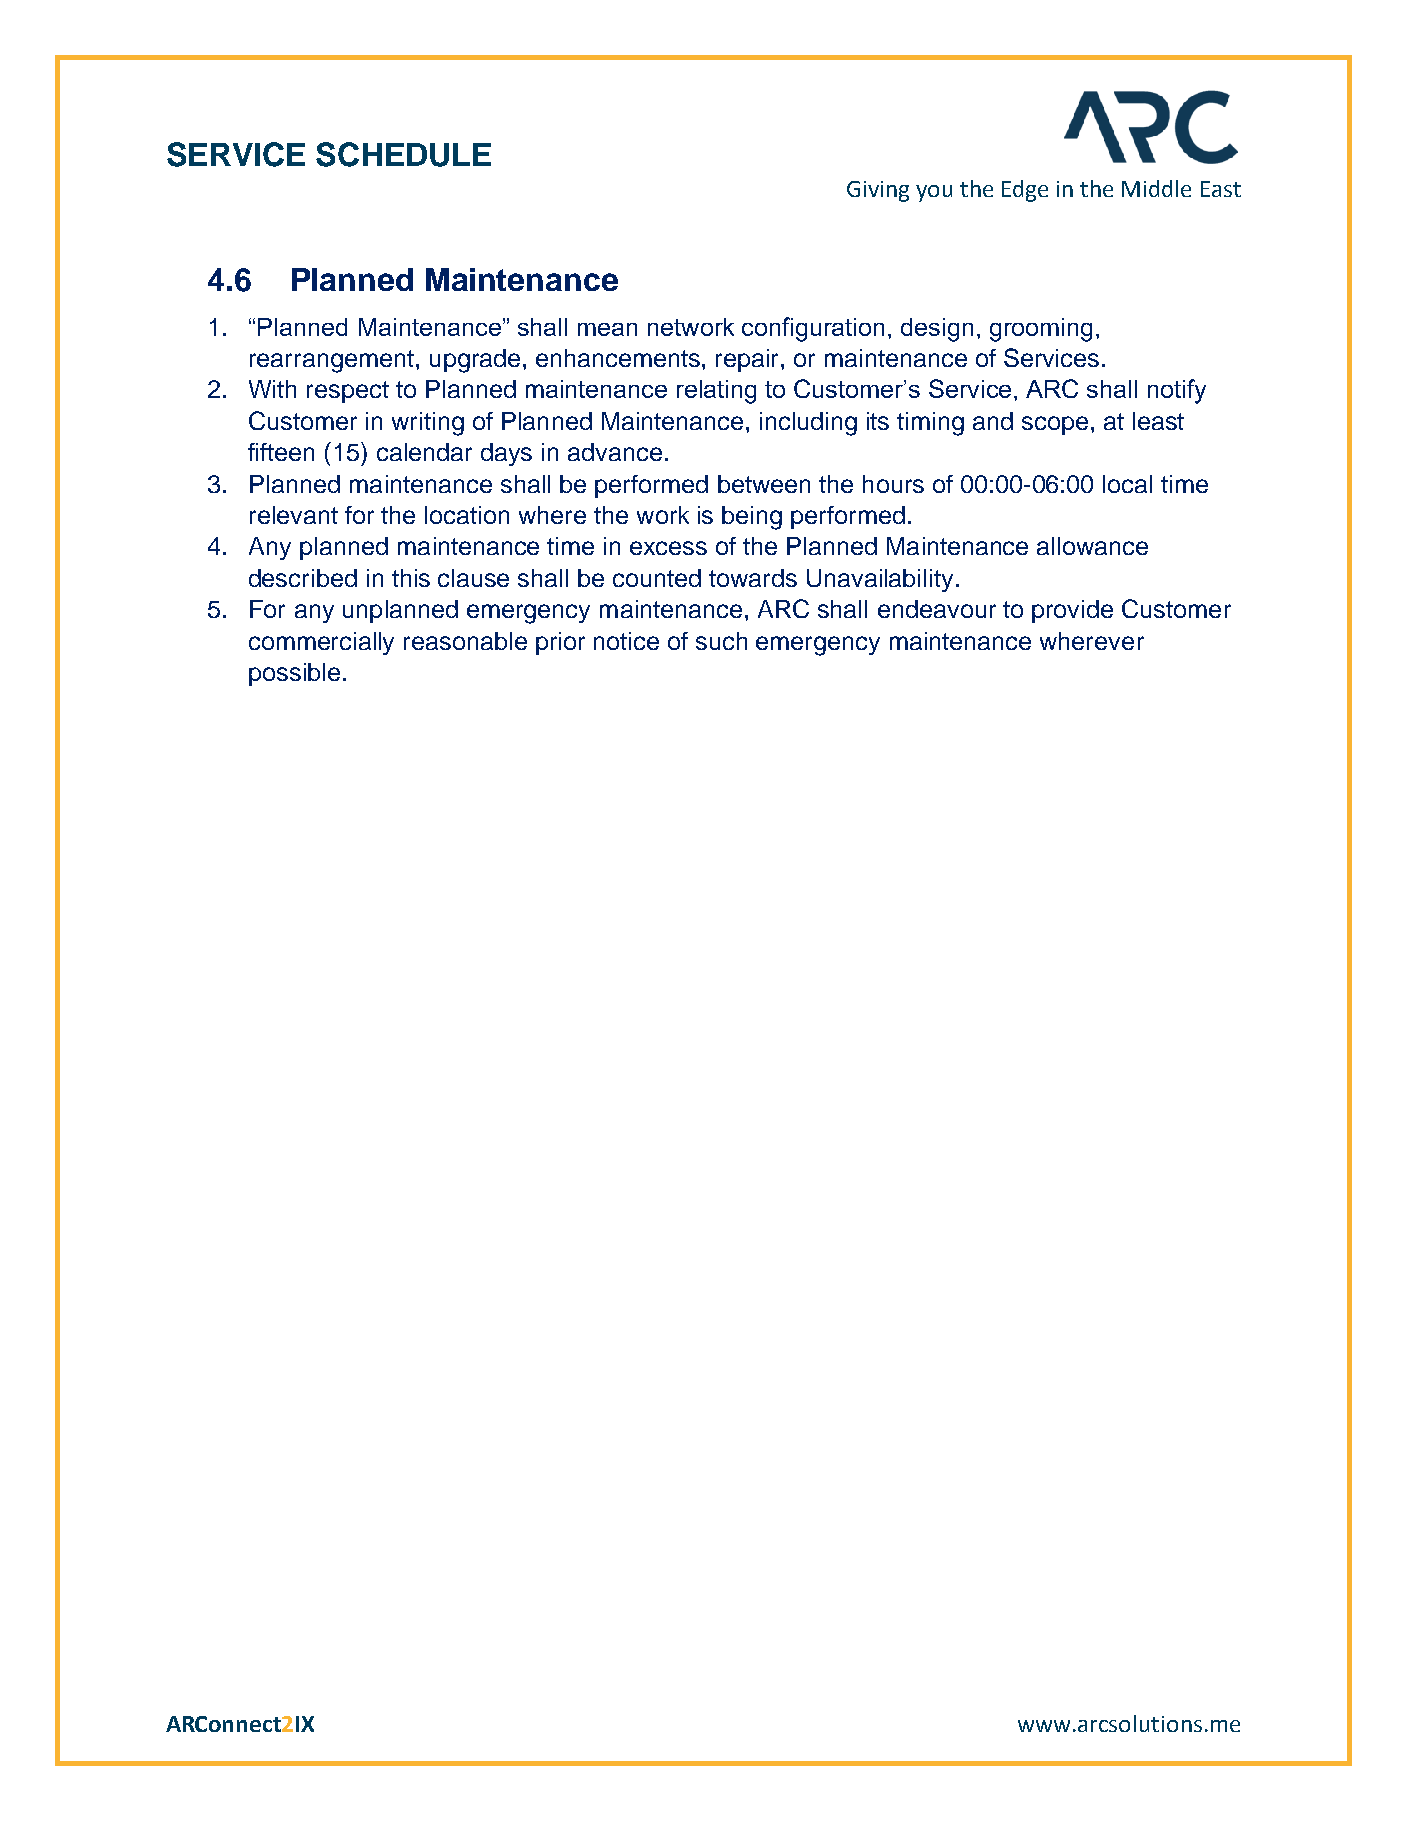 This document has height=1821, width=1407. What do you see at coordinates (878, 191) in the document?
I see `Giving` at bounding box center [878, 191].
